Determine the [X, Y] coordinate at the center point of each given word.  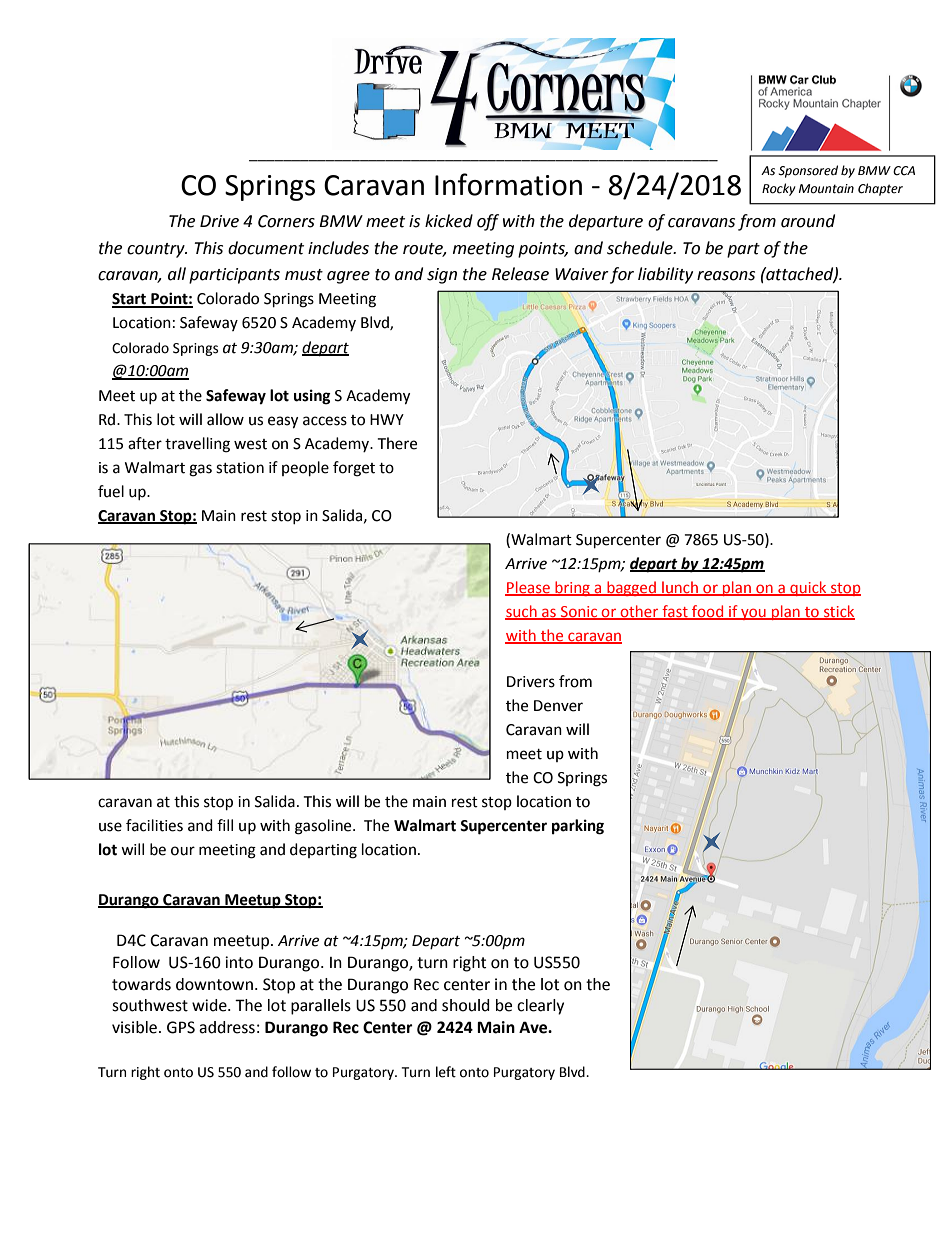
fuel [111, 491]
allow [225, 419]
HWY [387, 419]
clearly [540, 1007]
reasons [726, 276]
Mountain [826, 189]
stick [838, 612]
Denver [558, 706]
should [466, 1005]
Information [508, 184]
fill [225, 825]
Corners [286, 221]
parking [578, 827]
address [227, 1027]
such [522, 612]
